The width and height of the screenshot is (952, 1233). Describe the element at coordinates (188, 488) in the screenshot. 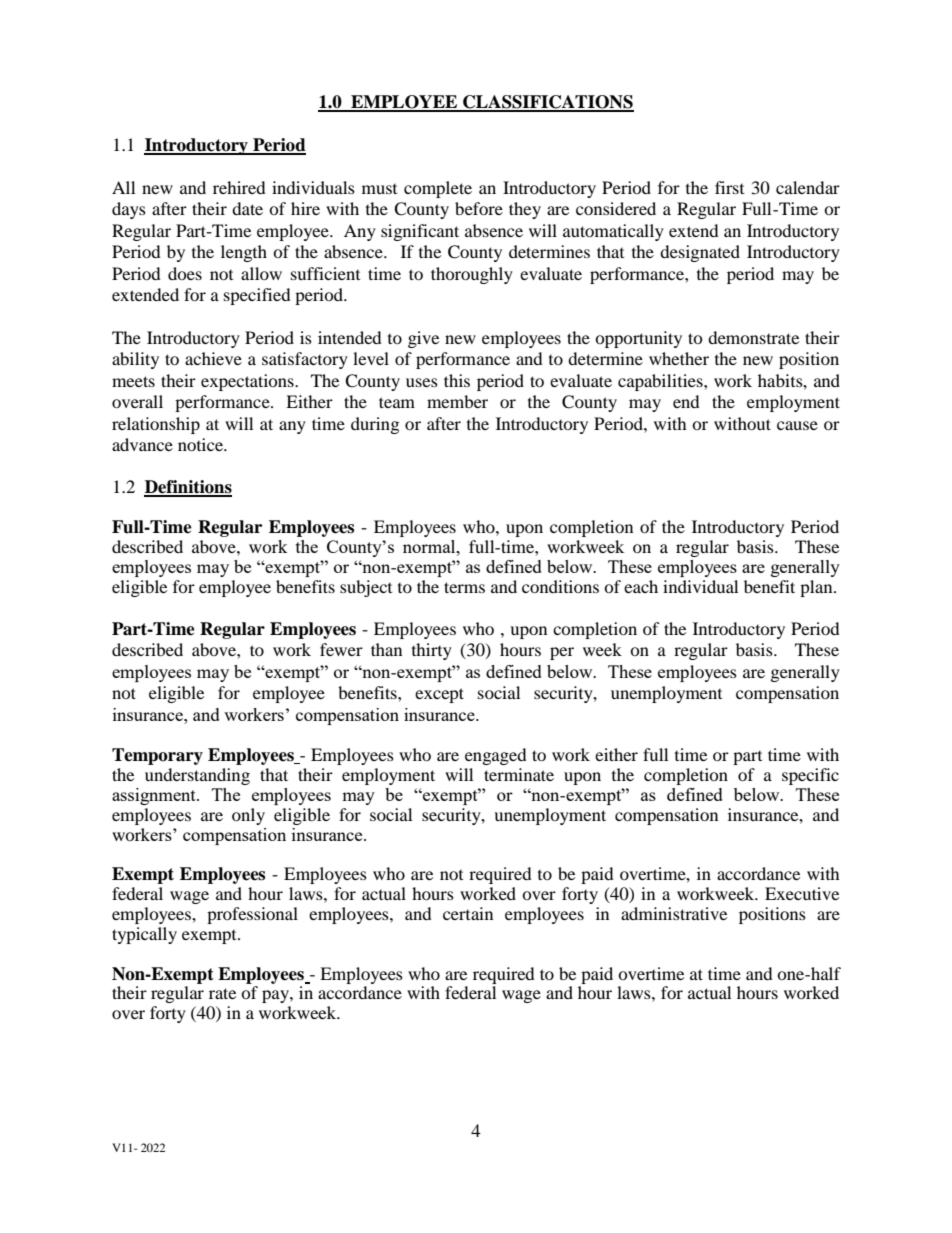

I see `Definitions` at that location.
